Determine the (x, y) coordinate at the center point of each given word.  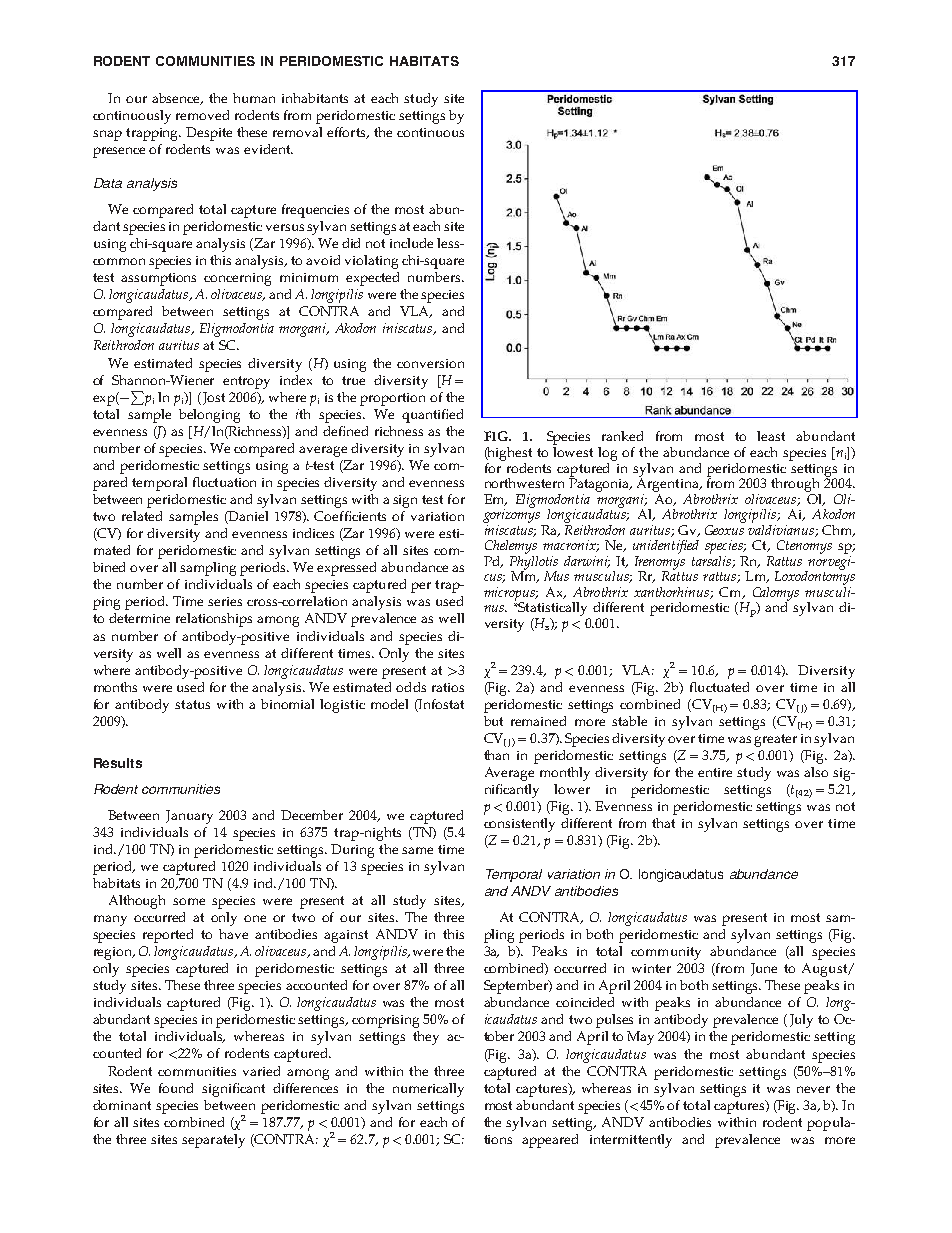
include (411, 243)
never (813, 1089)
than (496, 755)
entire (715, 772)
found (176, 1088)
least (771, 436)
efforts (347, 133)
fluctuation (224, 482)
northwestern (524, 483)
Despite (209, 134)
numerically (428, 1090)
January (189, 817)
